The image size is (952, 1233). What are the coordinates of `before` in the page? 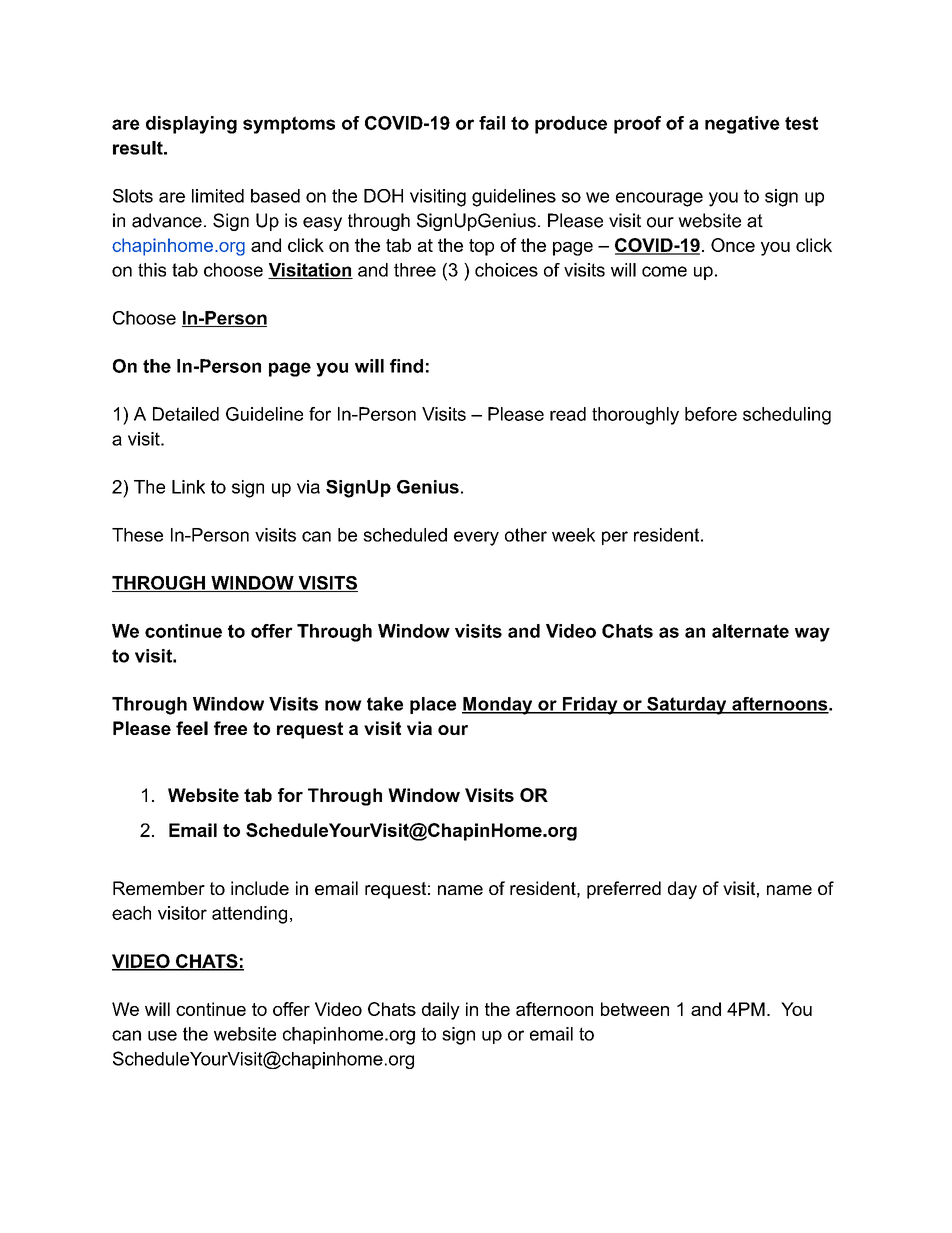 It's located at (711, 414).
